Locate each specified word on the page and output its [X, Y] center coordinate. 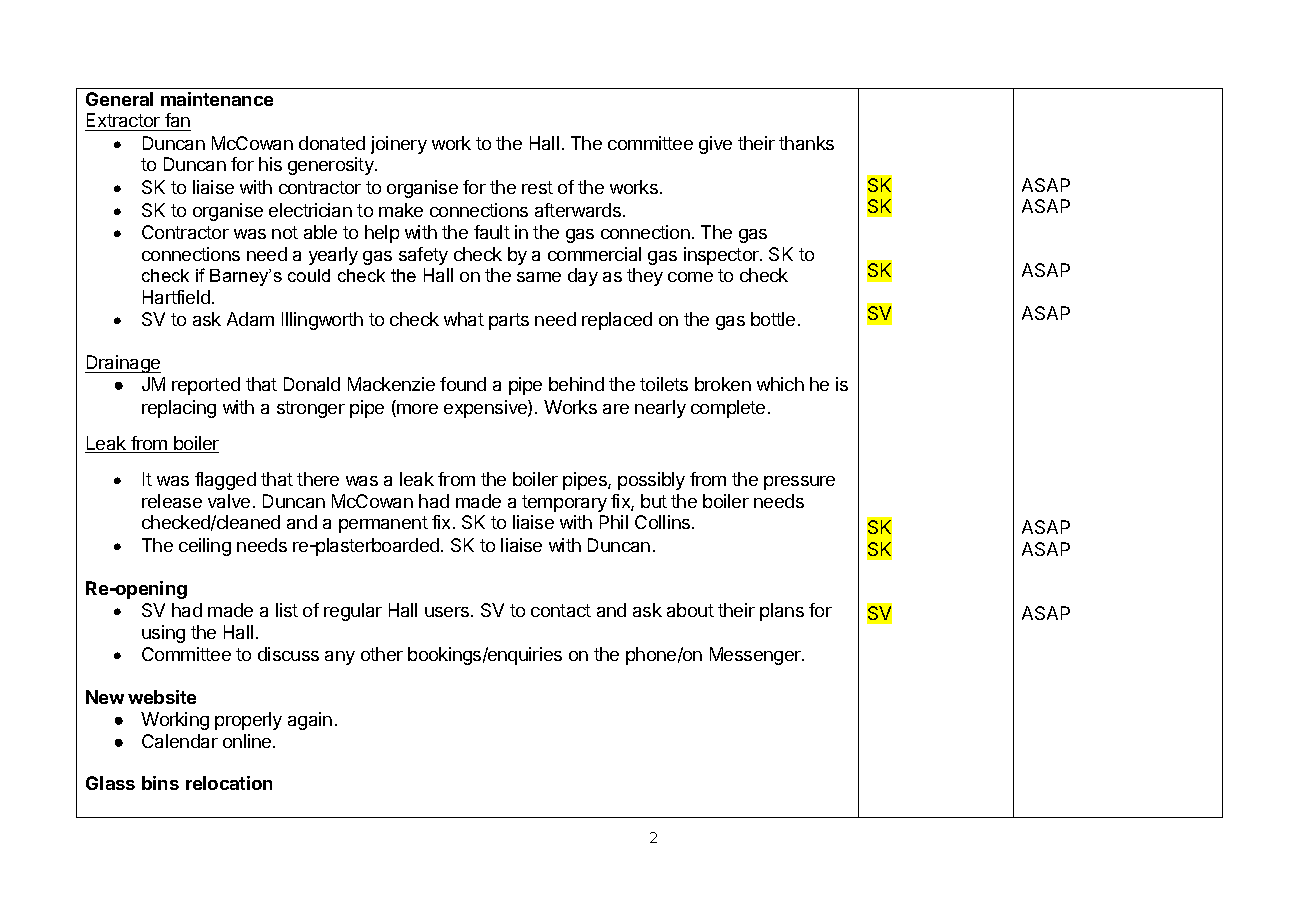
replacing [179, 409]
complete [728, 409]
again [310, 721]
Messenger [756, 656]
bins [160, 783]
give [715, 145]
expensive [486, 409]
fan [177, 122]
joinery [399, 145]
